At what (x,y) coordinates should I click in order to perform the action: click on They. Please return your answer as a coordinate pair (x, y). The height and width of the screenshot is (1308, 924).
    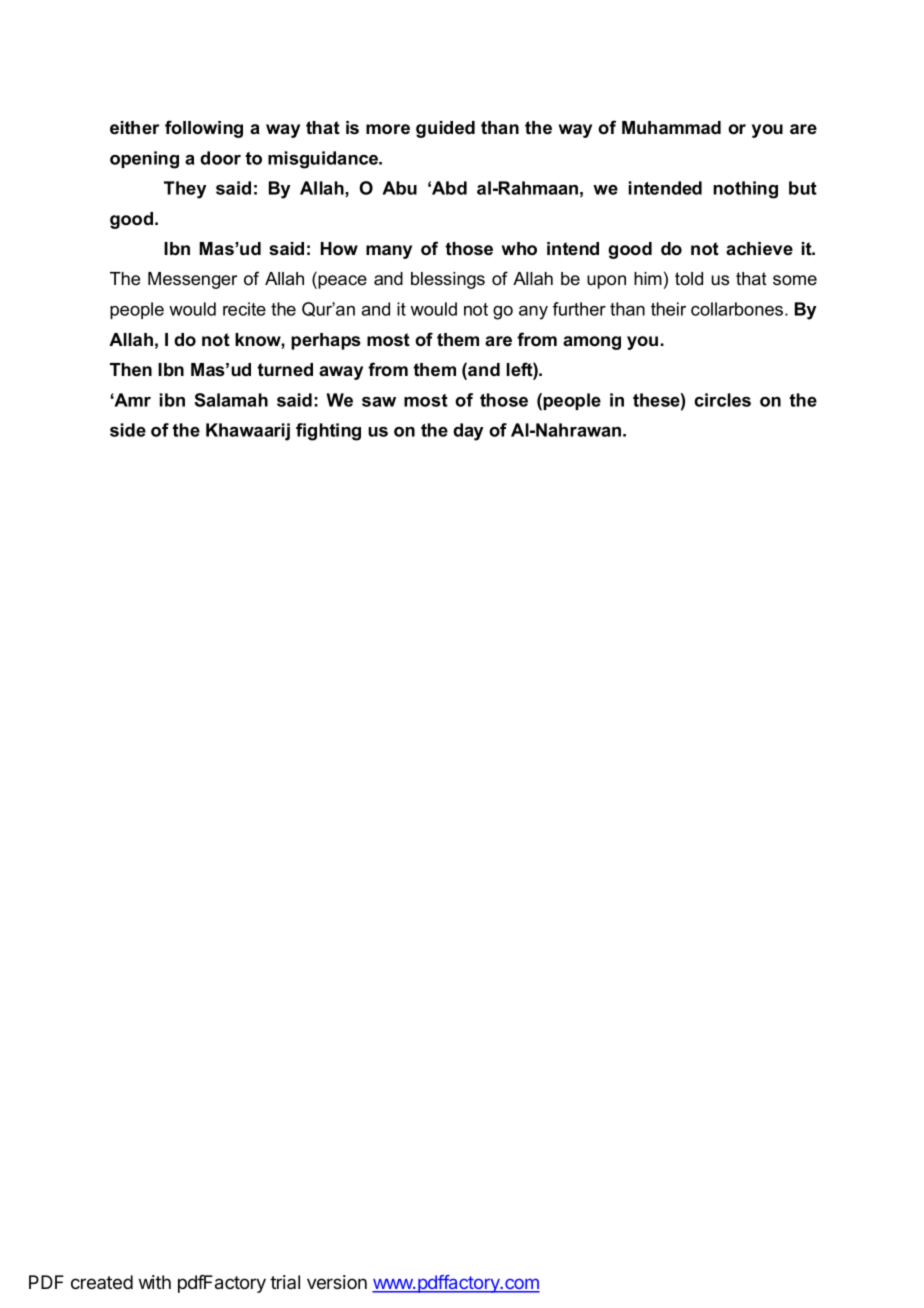
    Looking at the image, I should click on (185, 190).
